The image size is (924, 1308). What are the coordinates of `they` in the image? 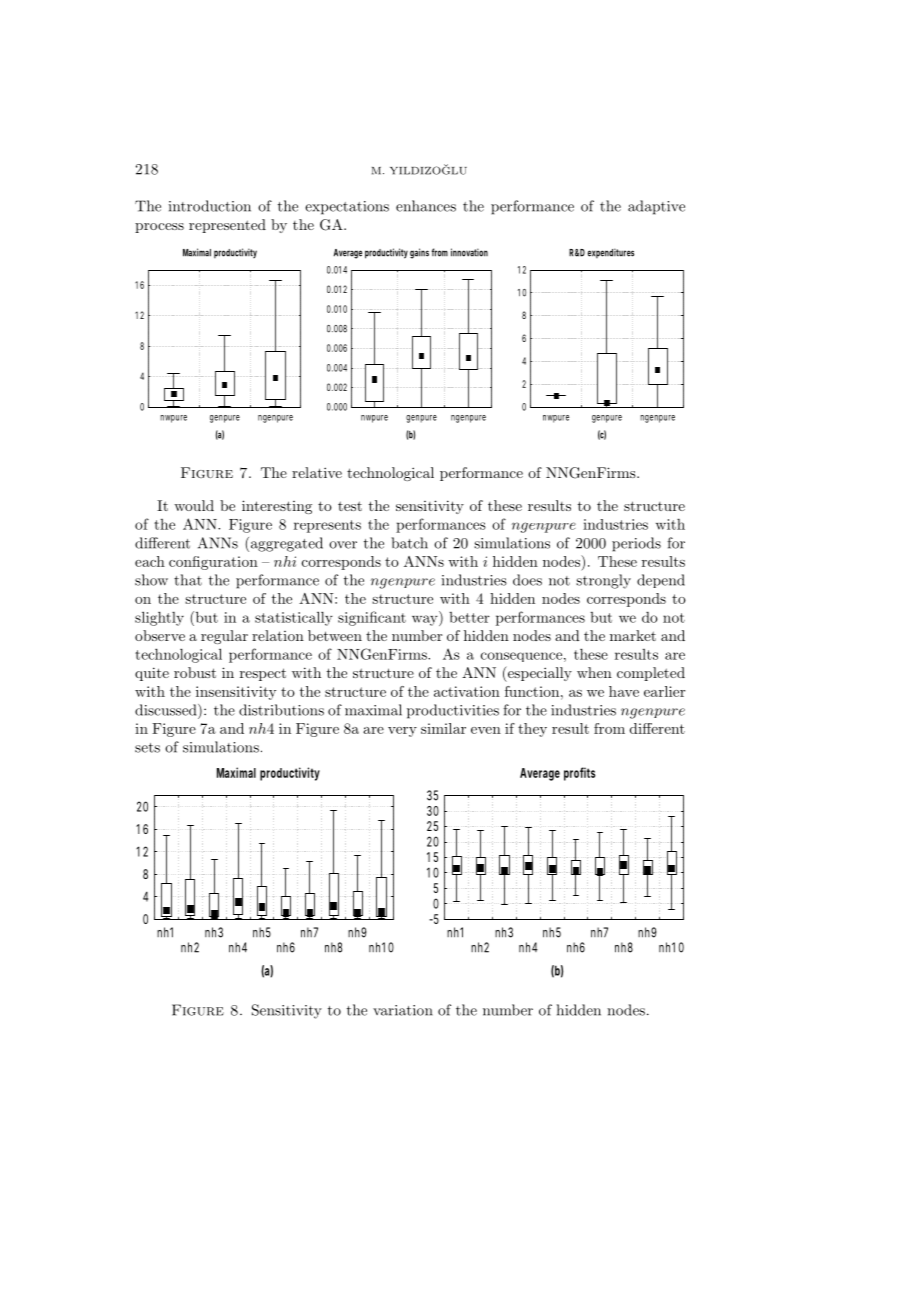 It's located at (532, 730).
